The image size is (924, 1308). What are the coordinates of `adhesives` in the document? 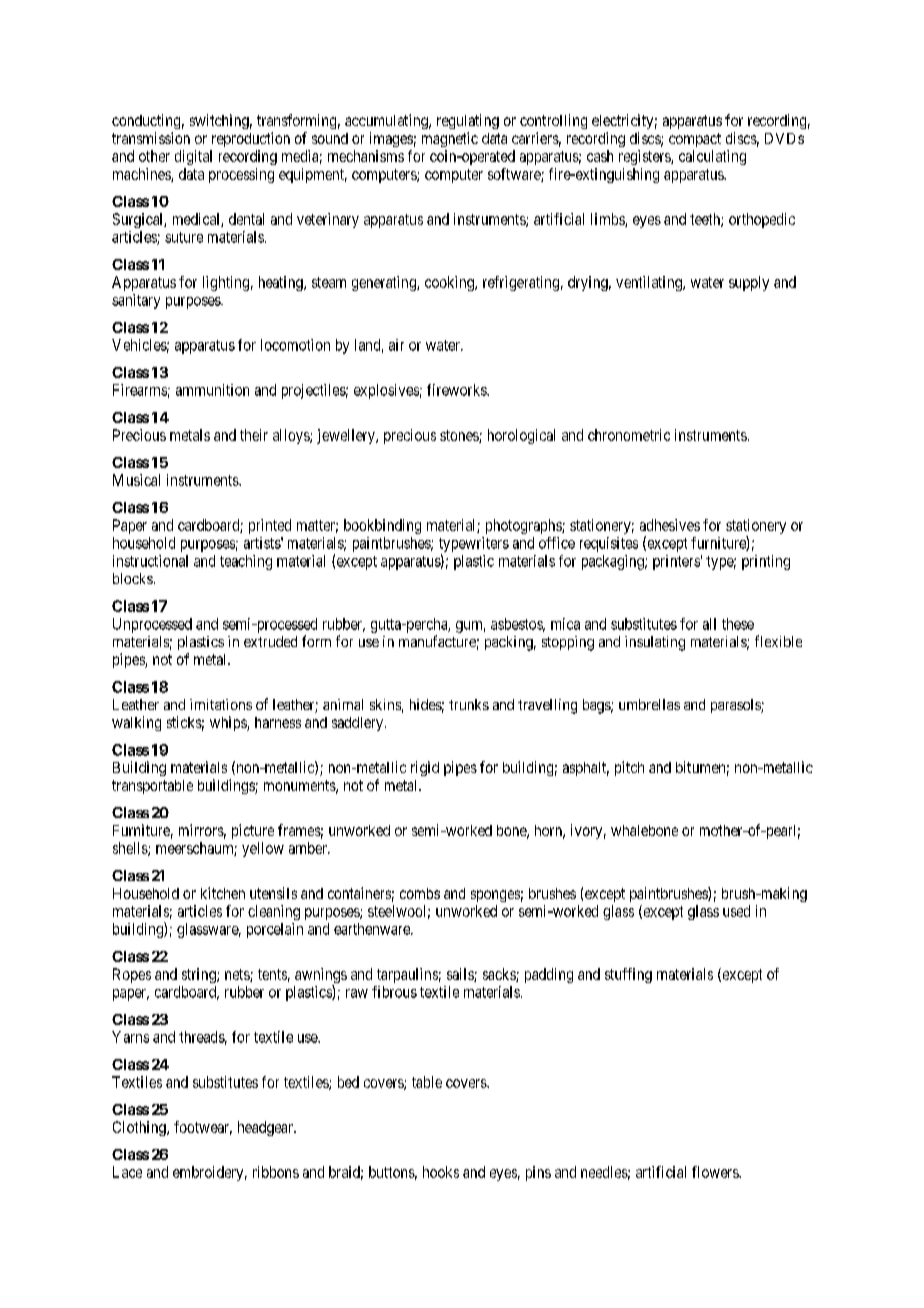 It's located at (670, 525).
